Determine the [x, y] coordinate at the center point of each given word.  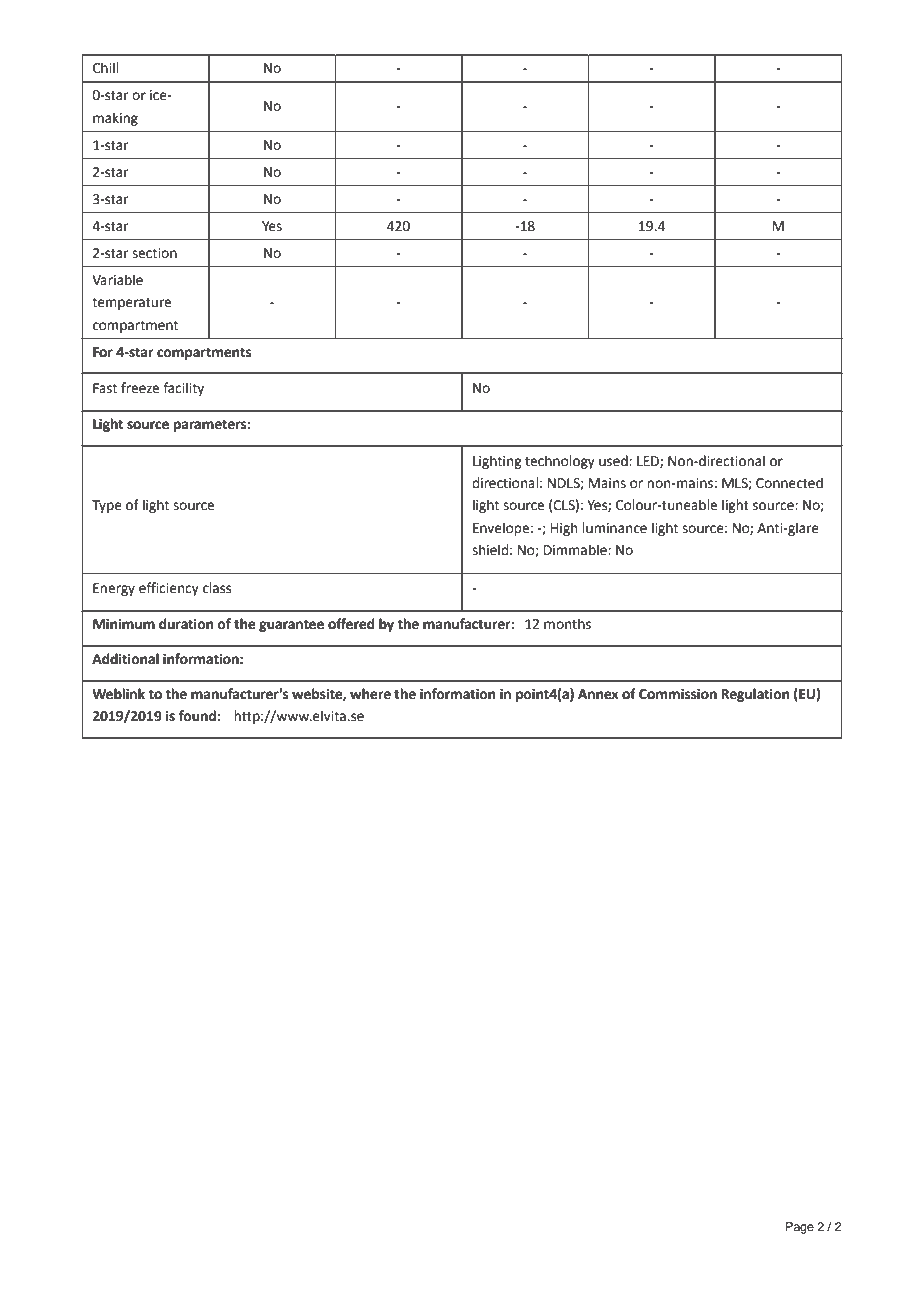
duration [186, 624]
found [197, 716]
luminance [614, 528]
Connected [789, 483]
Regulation [755, 695]
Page [800, 1228]
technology [560, 462]
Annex [598, 694]
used [614, 461]
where [370, 694]
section [154, 253]
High [564, 529]
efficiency [169, 589]
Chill [105, 68]
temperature [131, 304]
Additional [125, 659]
